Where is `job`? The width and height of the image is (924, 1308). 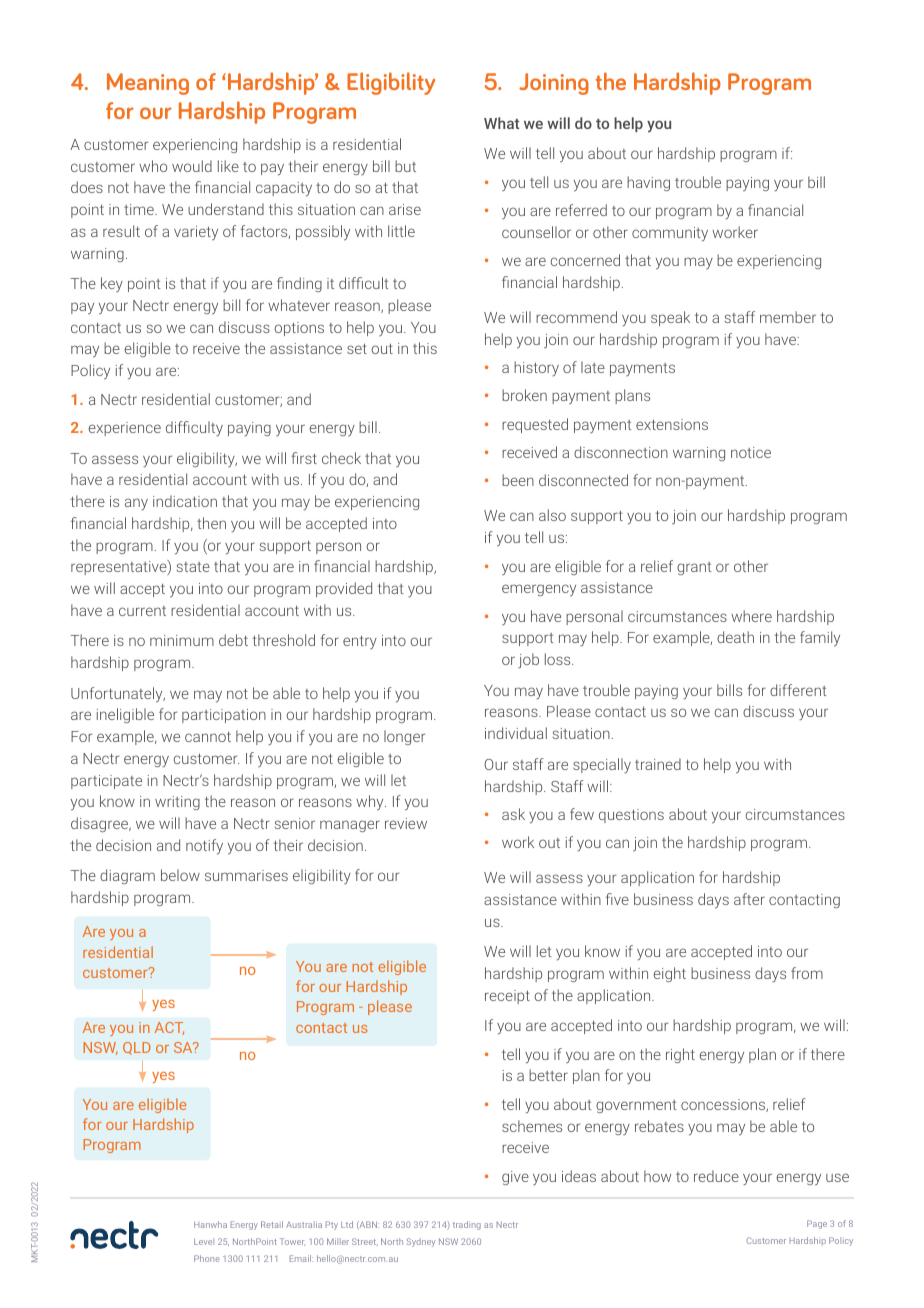
job is located at coordinates (528, 660).
